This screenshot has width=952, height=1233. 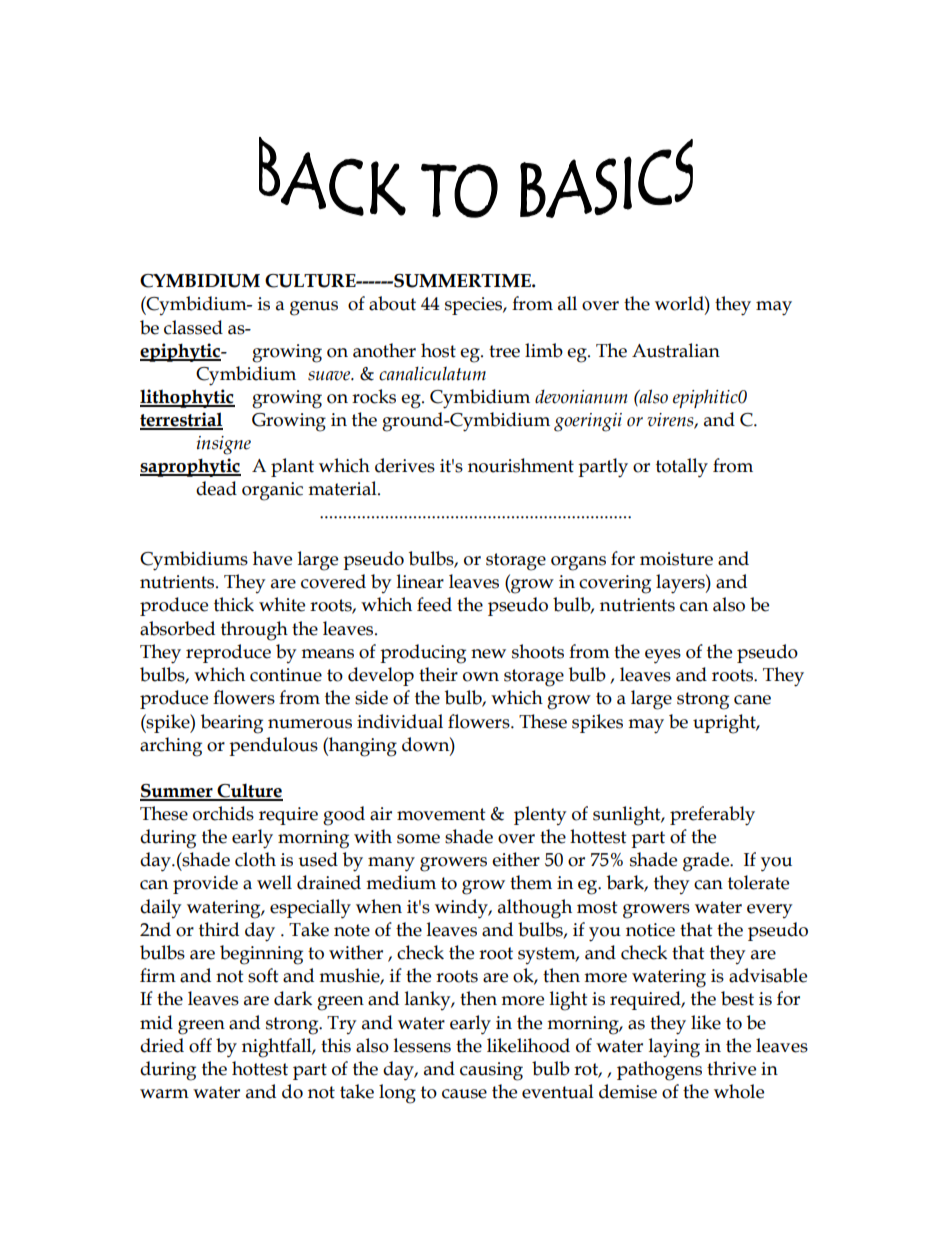 What do you see at coordinates (676, 350) in the screenshot?
I see `Australian` at bounding box center [676, 350].
